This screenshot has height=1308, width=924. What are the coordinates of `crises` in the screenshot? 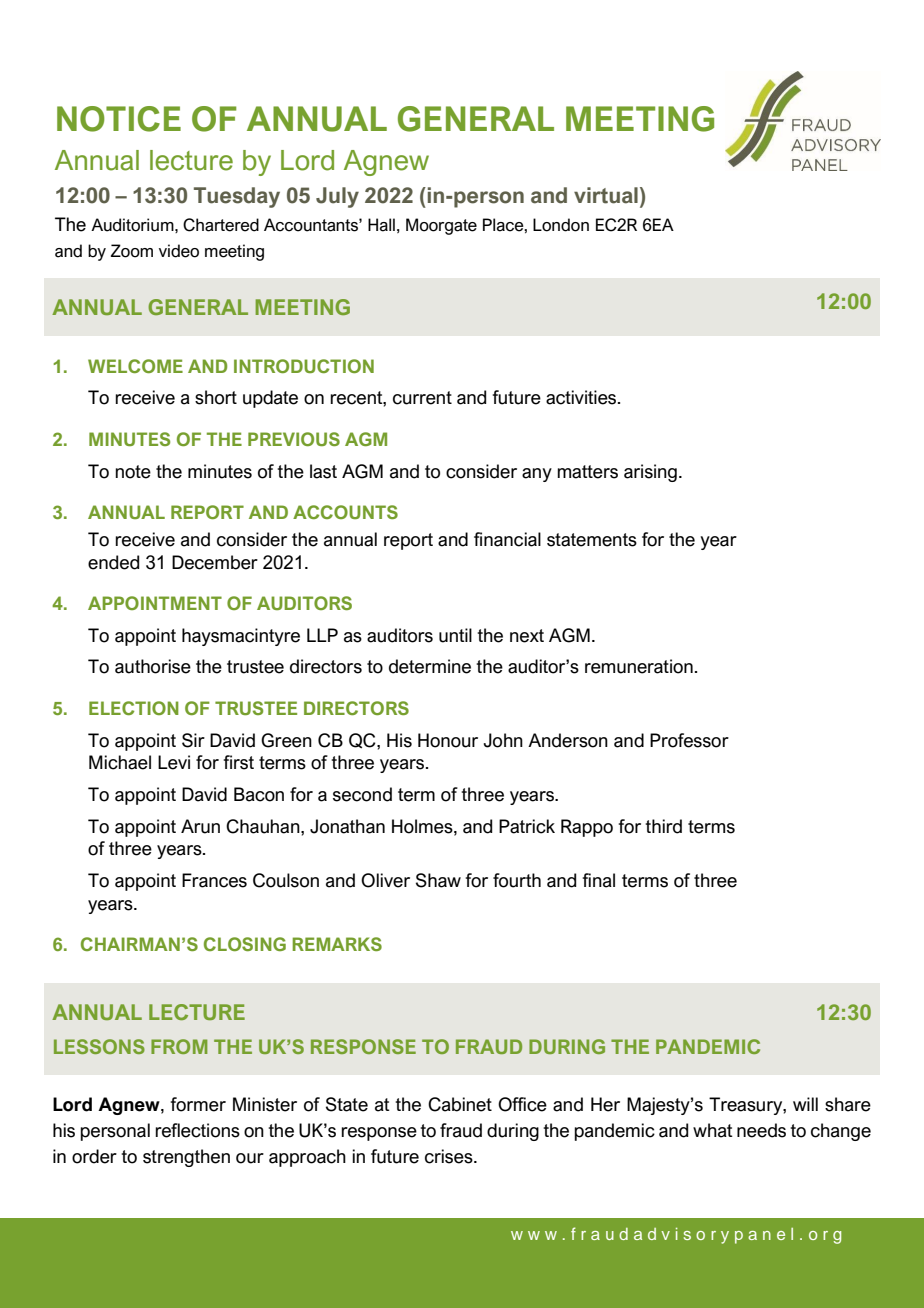 It's located at (450, 1156).
